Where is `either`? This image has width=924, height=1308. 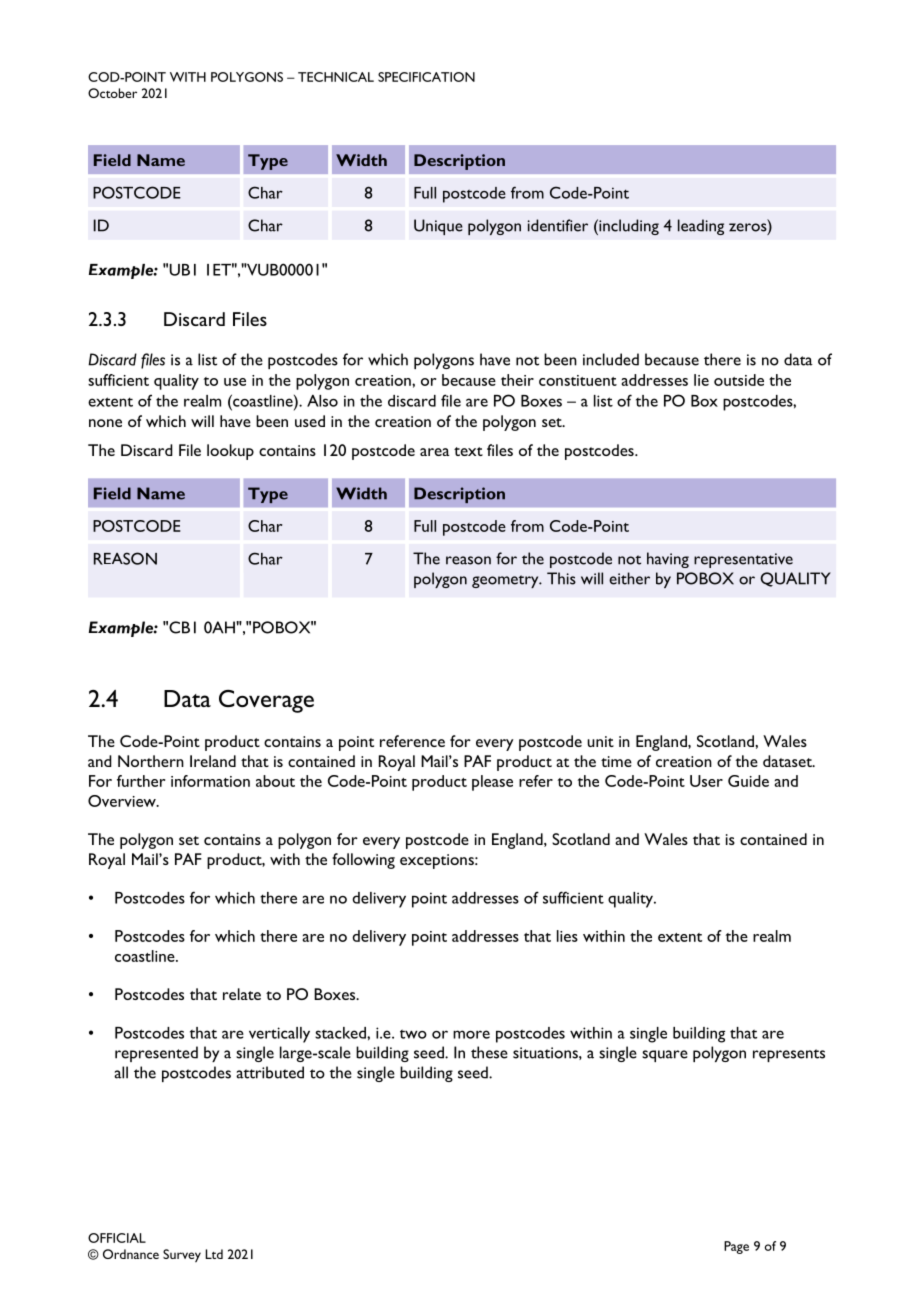
either is located at coordinates (629, 578).
